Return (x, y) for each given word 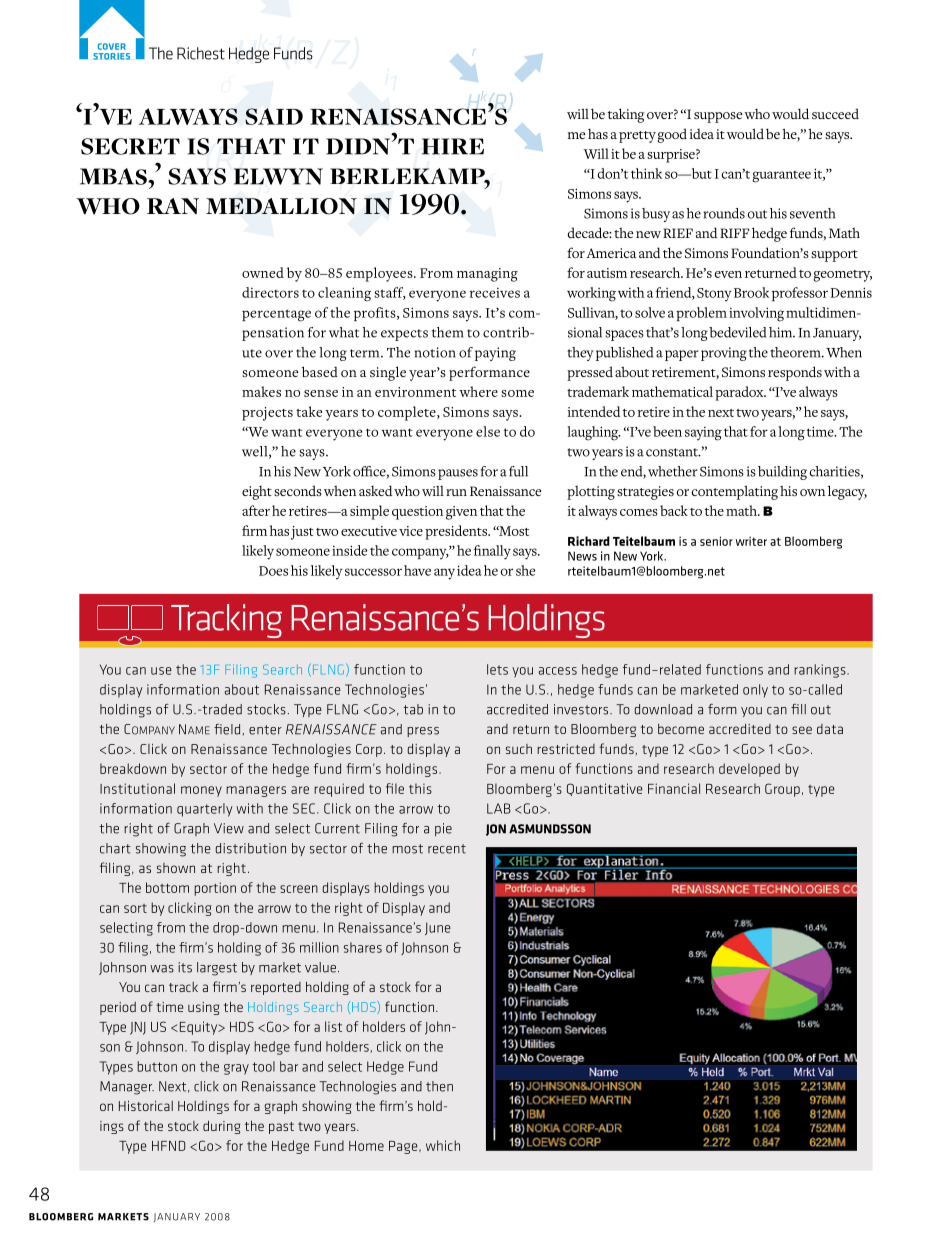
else (488, 431)
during (221, 1127)
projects (267, 414)
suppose (718, 117)
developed (749, 770)
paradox (740, 393)
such (519, 749)
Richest (201, 53)
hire (453, 146)
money (201, 791)
